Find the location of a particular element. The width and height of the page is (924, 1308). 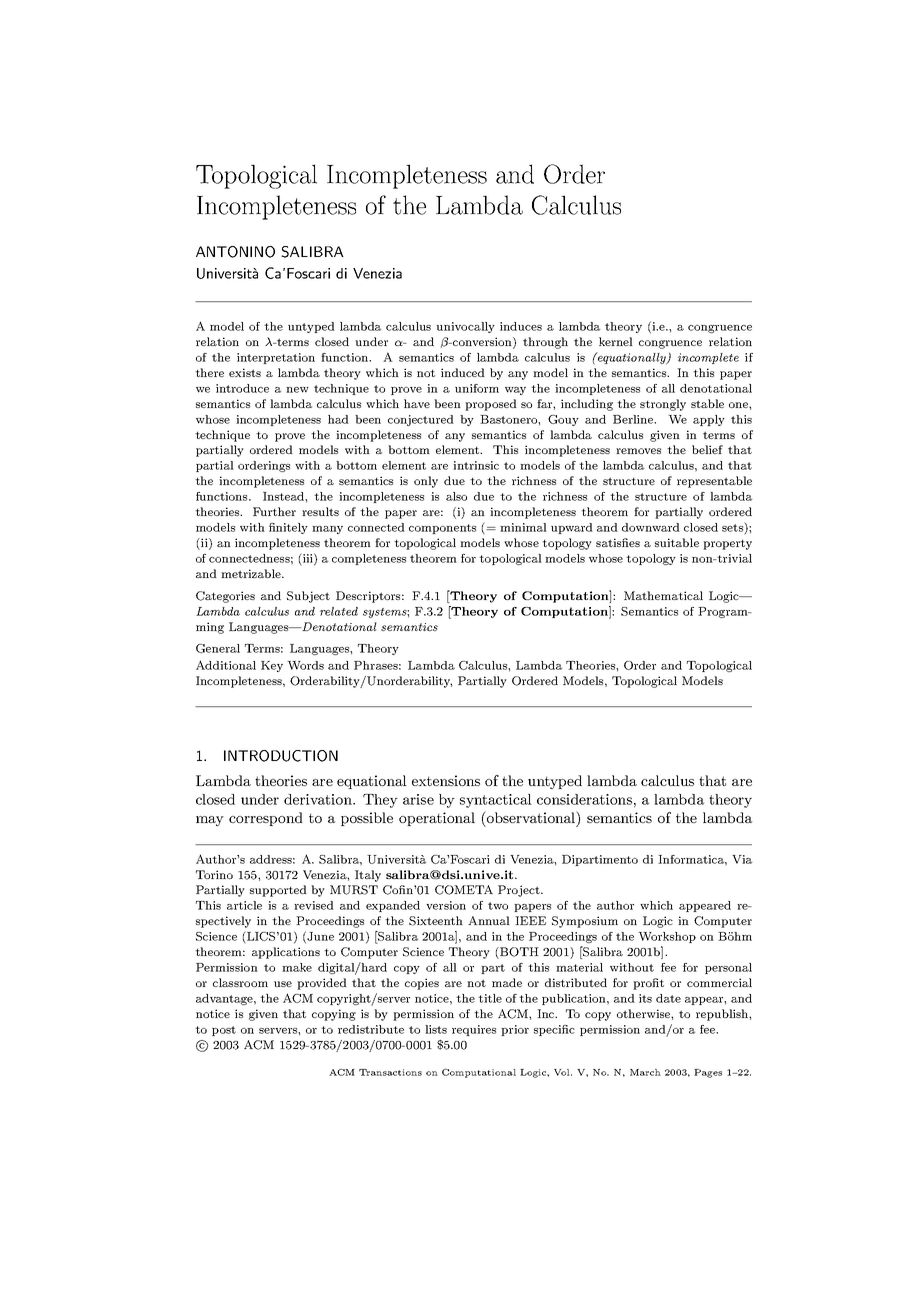

Mathematical is located at coordinates (663, 595).
